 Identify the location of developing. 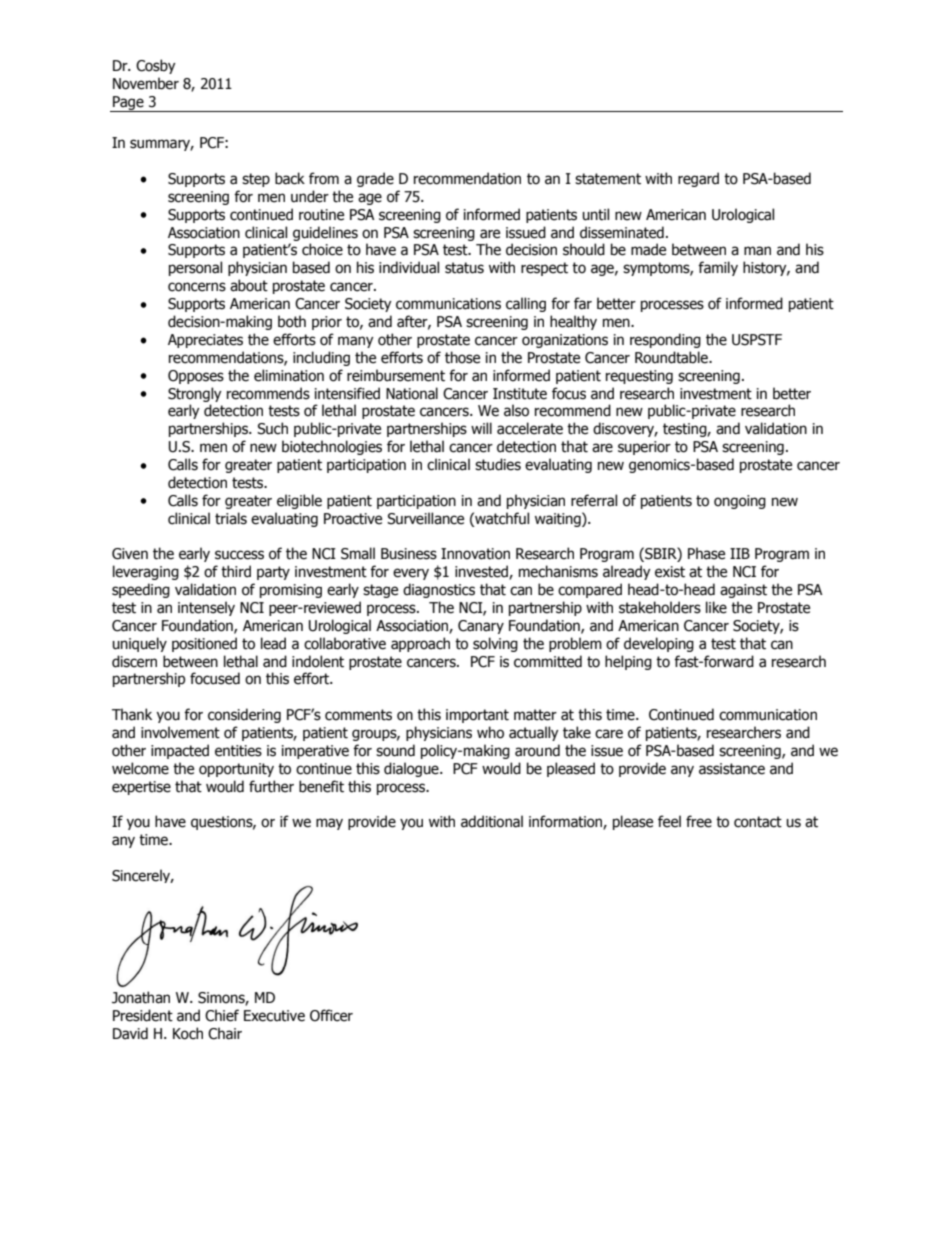
(659, 644).
